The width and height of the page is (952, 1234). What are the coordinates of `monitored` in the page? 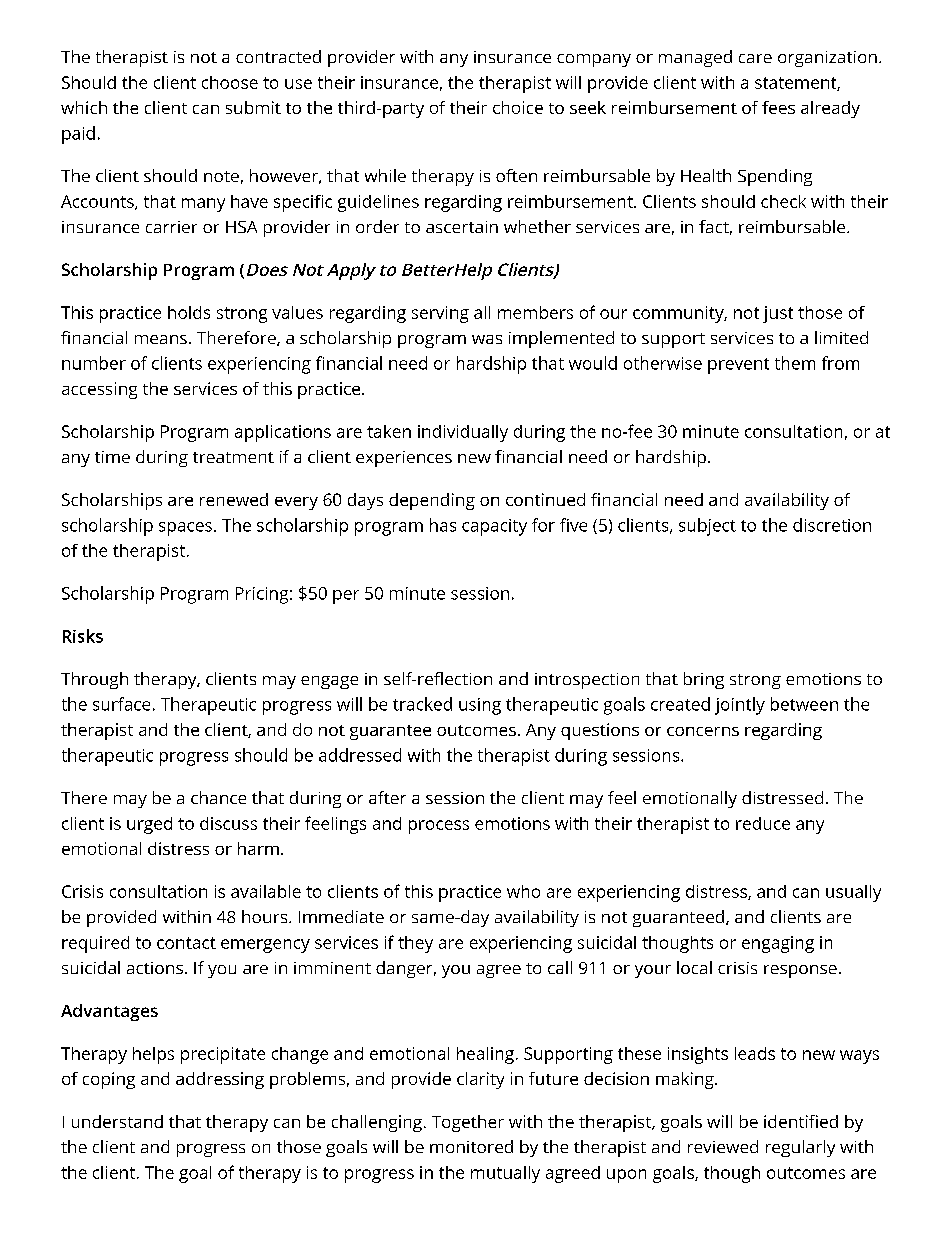 It's located at (471, 1146).
